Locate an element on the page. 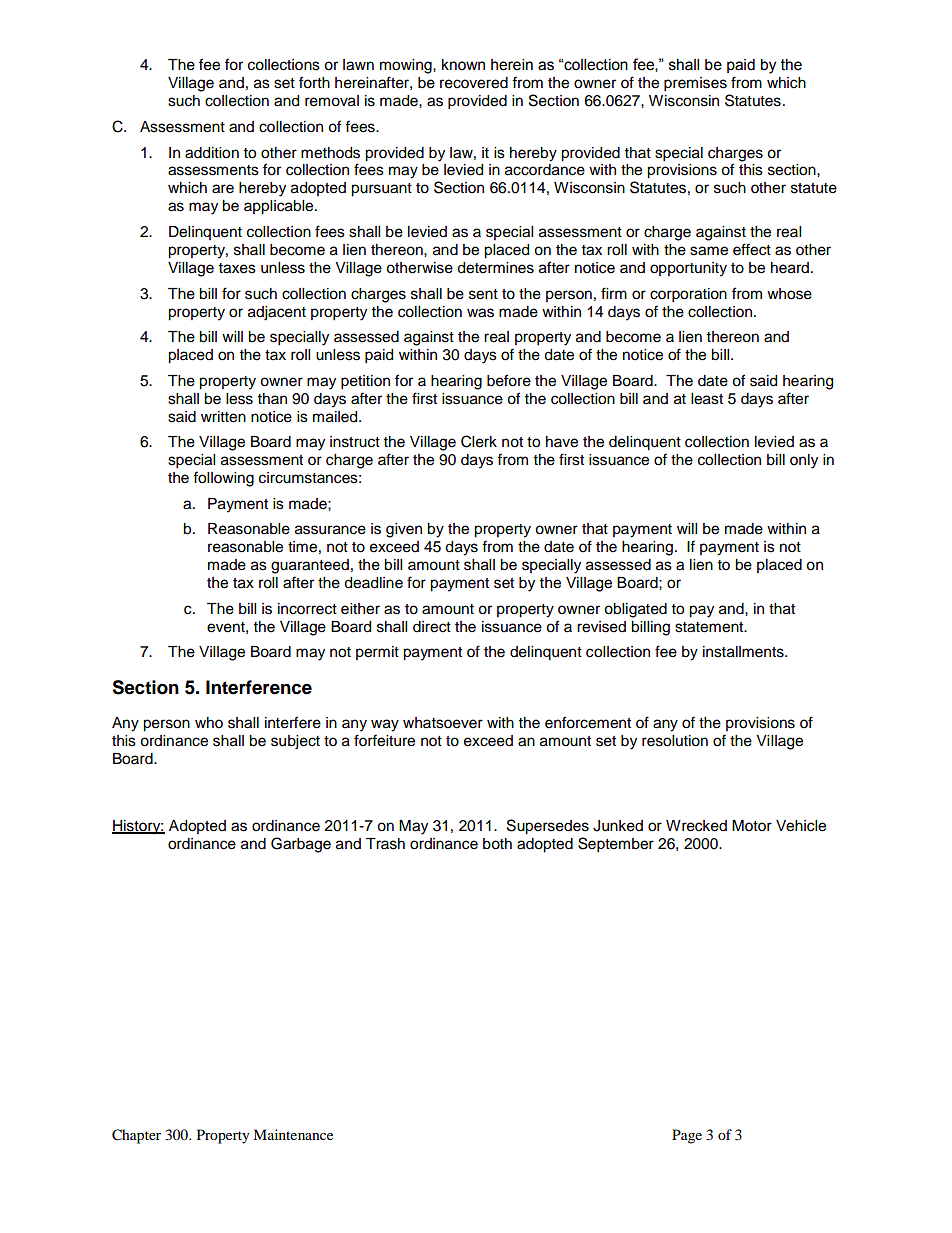 This page has width=952, height=1233. premises is located at coordinates (695, 84).
